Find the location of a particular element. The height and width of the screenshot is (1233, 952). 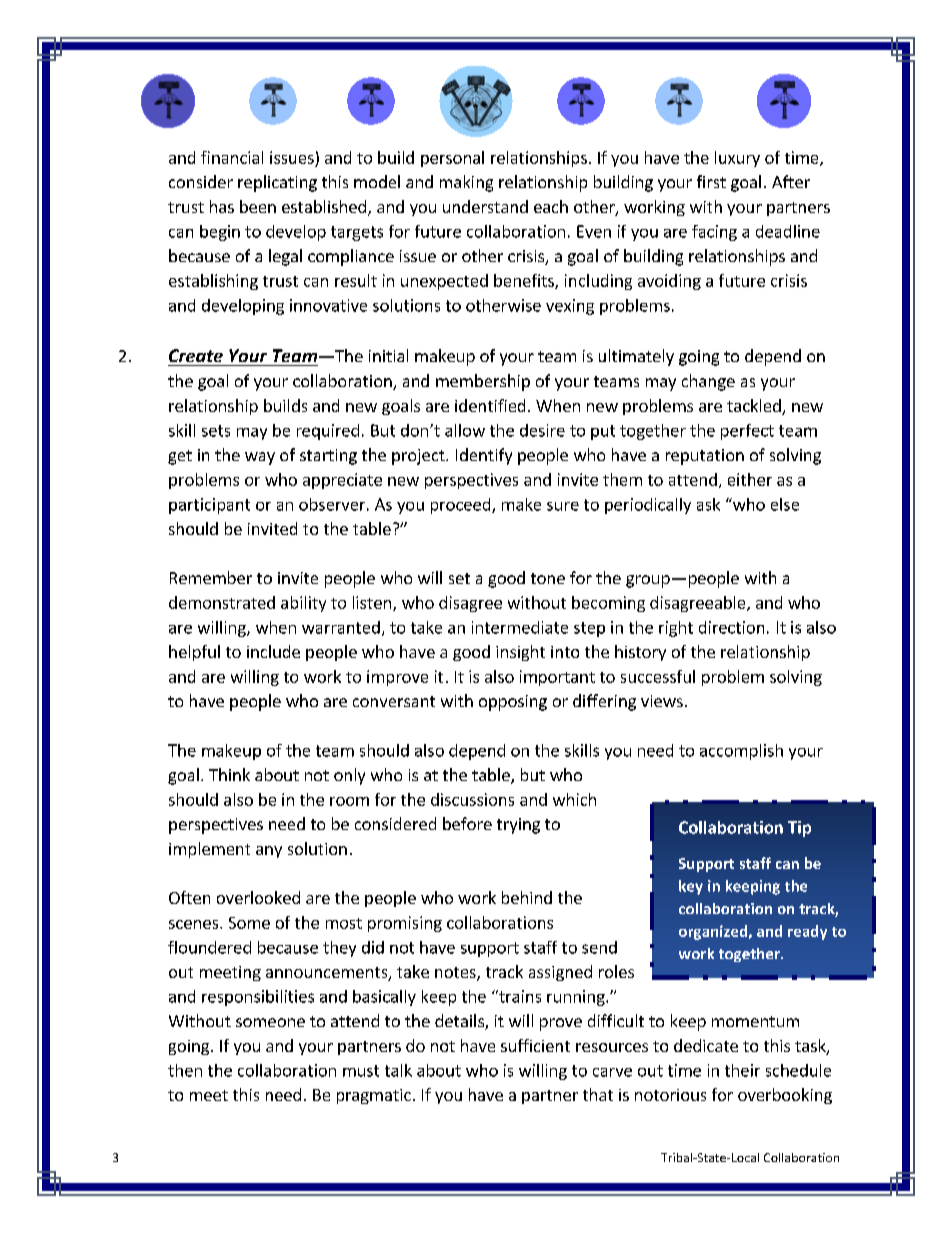

Think is located at coordinates (229, 774).
